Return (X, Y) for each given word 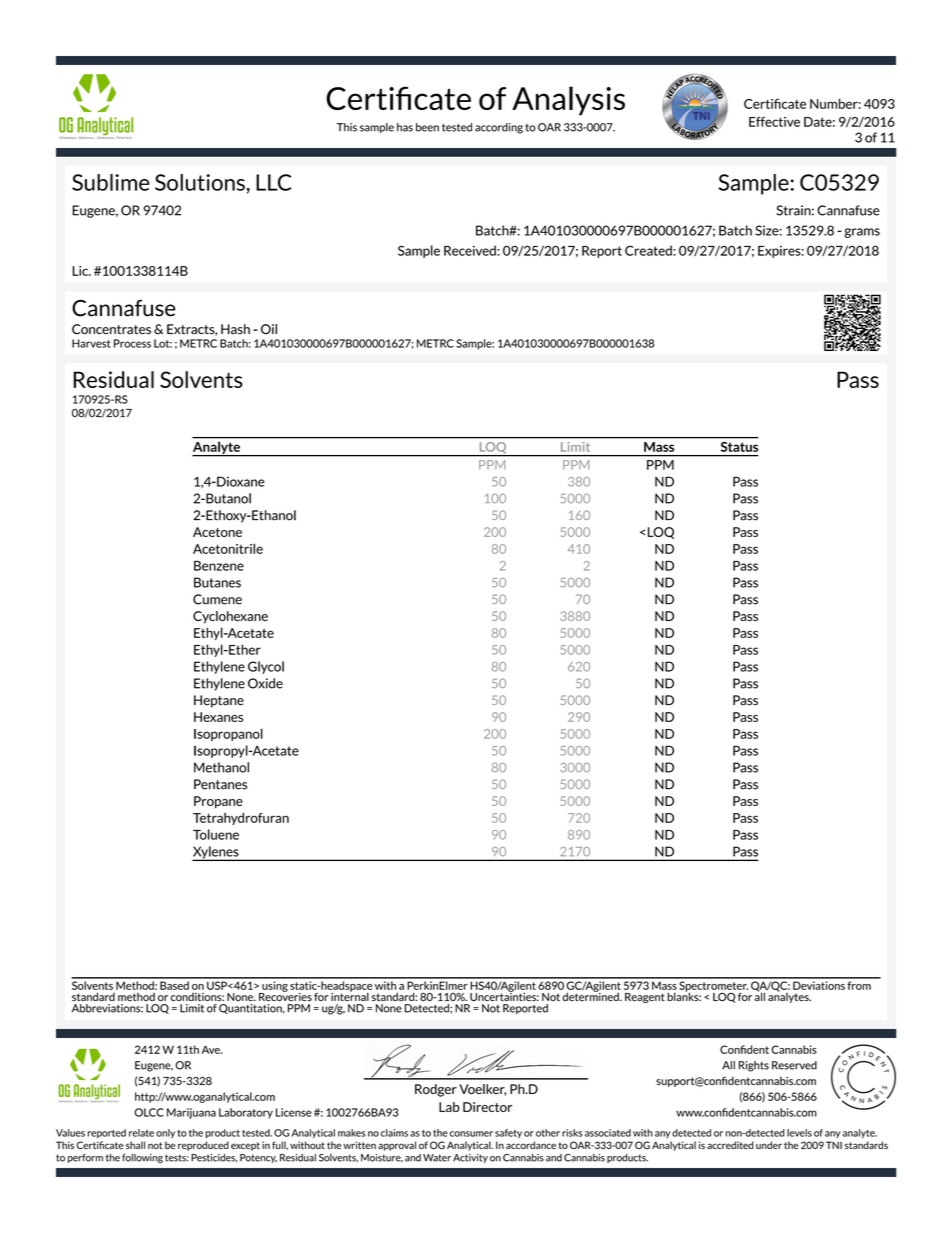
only (165, 1133)
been (427, 127)
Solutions (201, 182)
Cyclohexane (230, 617)
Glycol (266, 667)
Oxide (265, 683)
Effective (774, 122)
